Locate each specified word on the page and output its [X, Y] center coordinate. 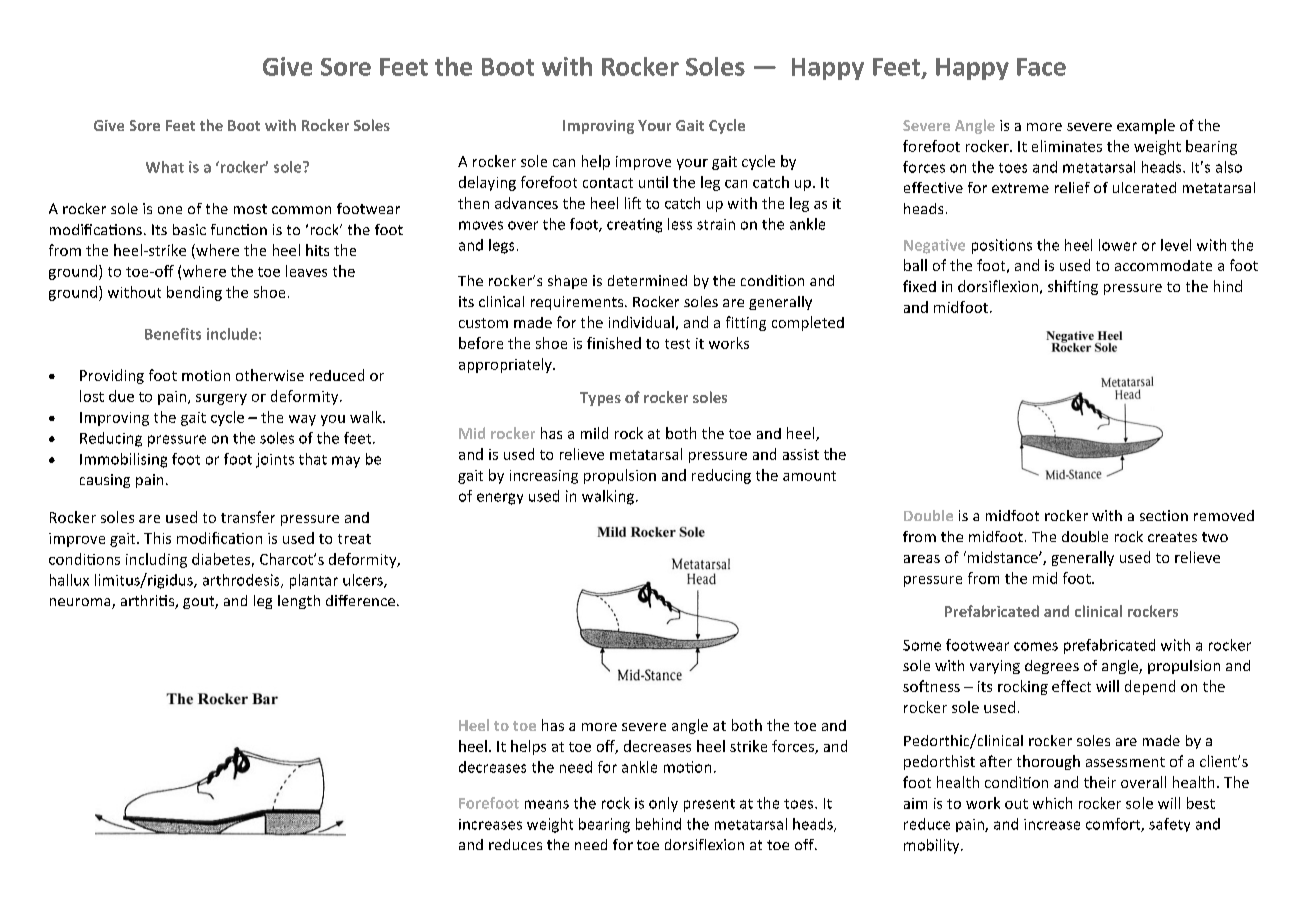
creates [1172, 537]
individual [641, 322]
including [156, 560]
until [653, 182]
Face [1041, 67]
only [663, 804]
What [165, 167]
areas [922, 559]
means [547, 804]
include [232, 334]
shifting [1073, 287]
